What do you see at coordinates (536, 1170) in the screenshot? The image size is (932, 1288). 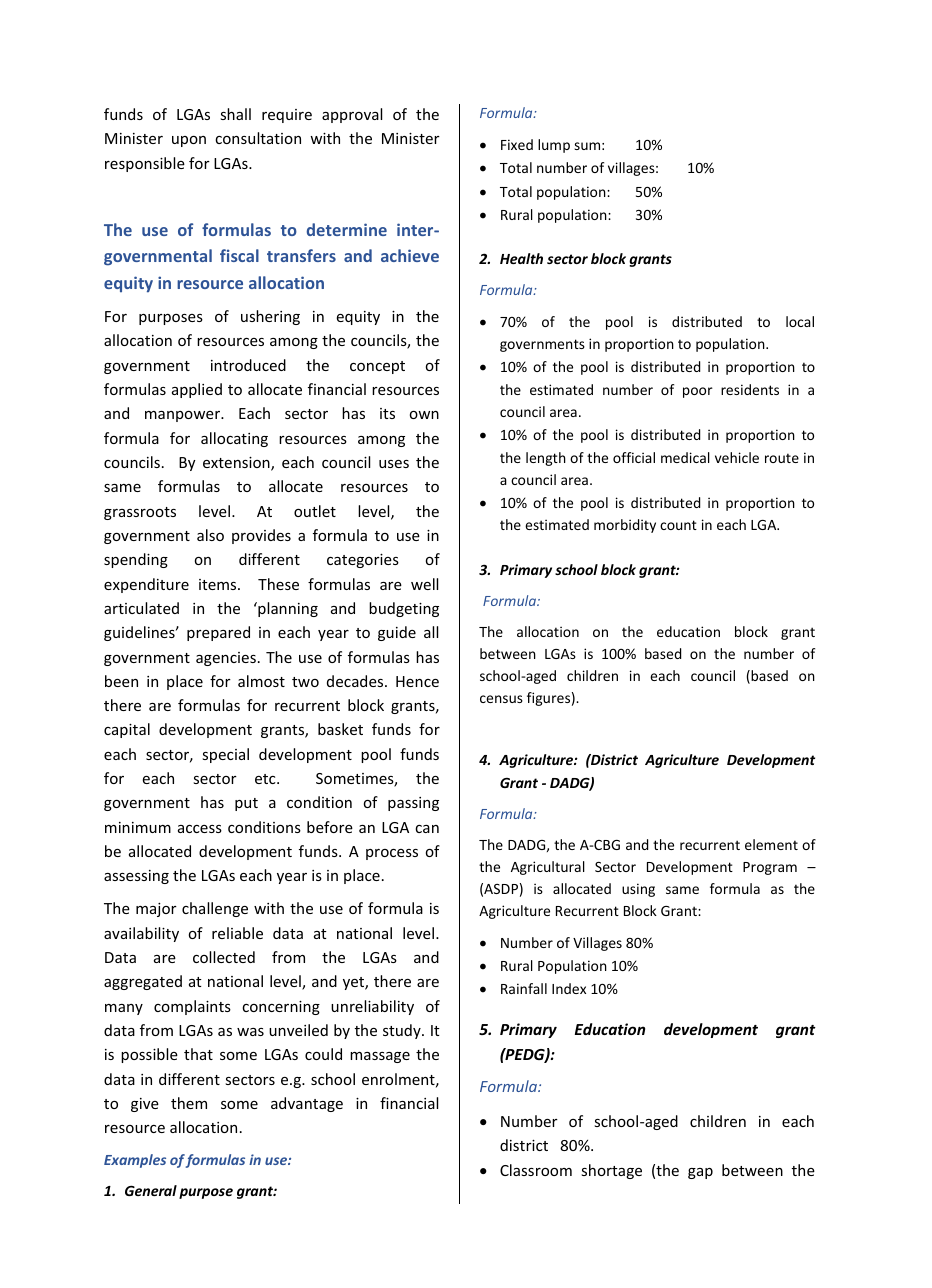 I see `Classroom` at bounding box center [536, 1170].
